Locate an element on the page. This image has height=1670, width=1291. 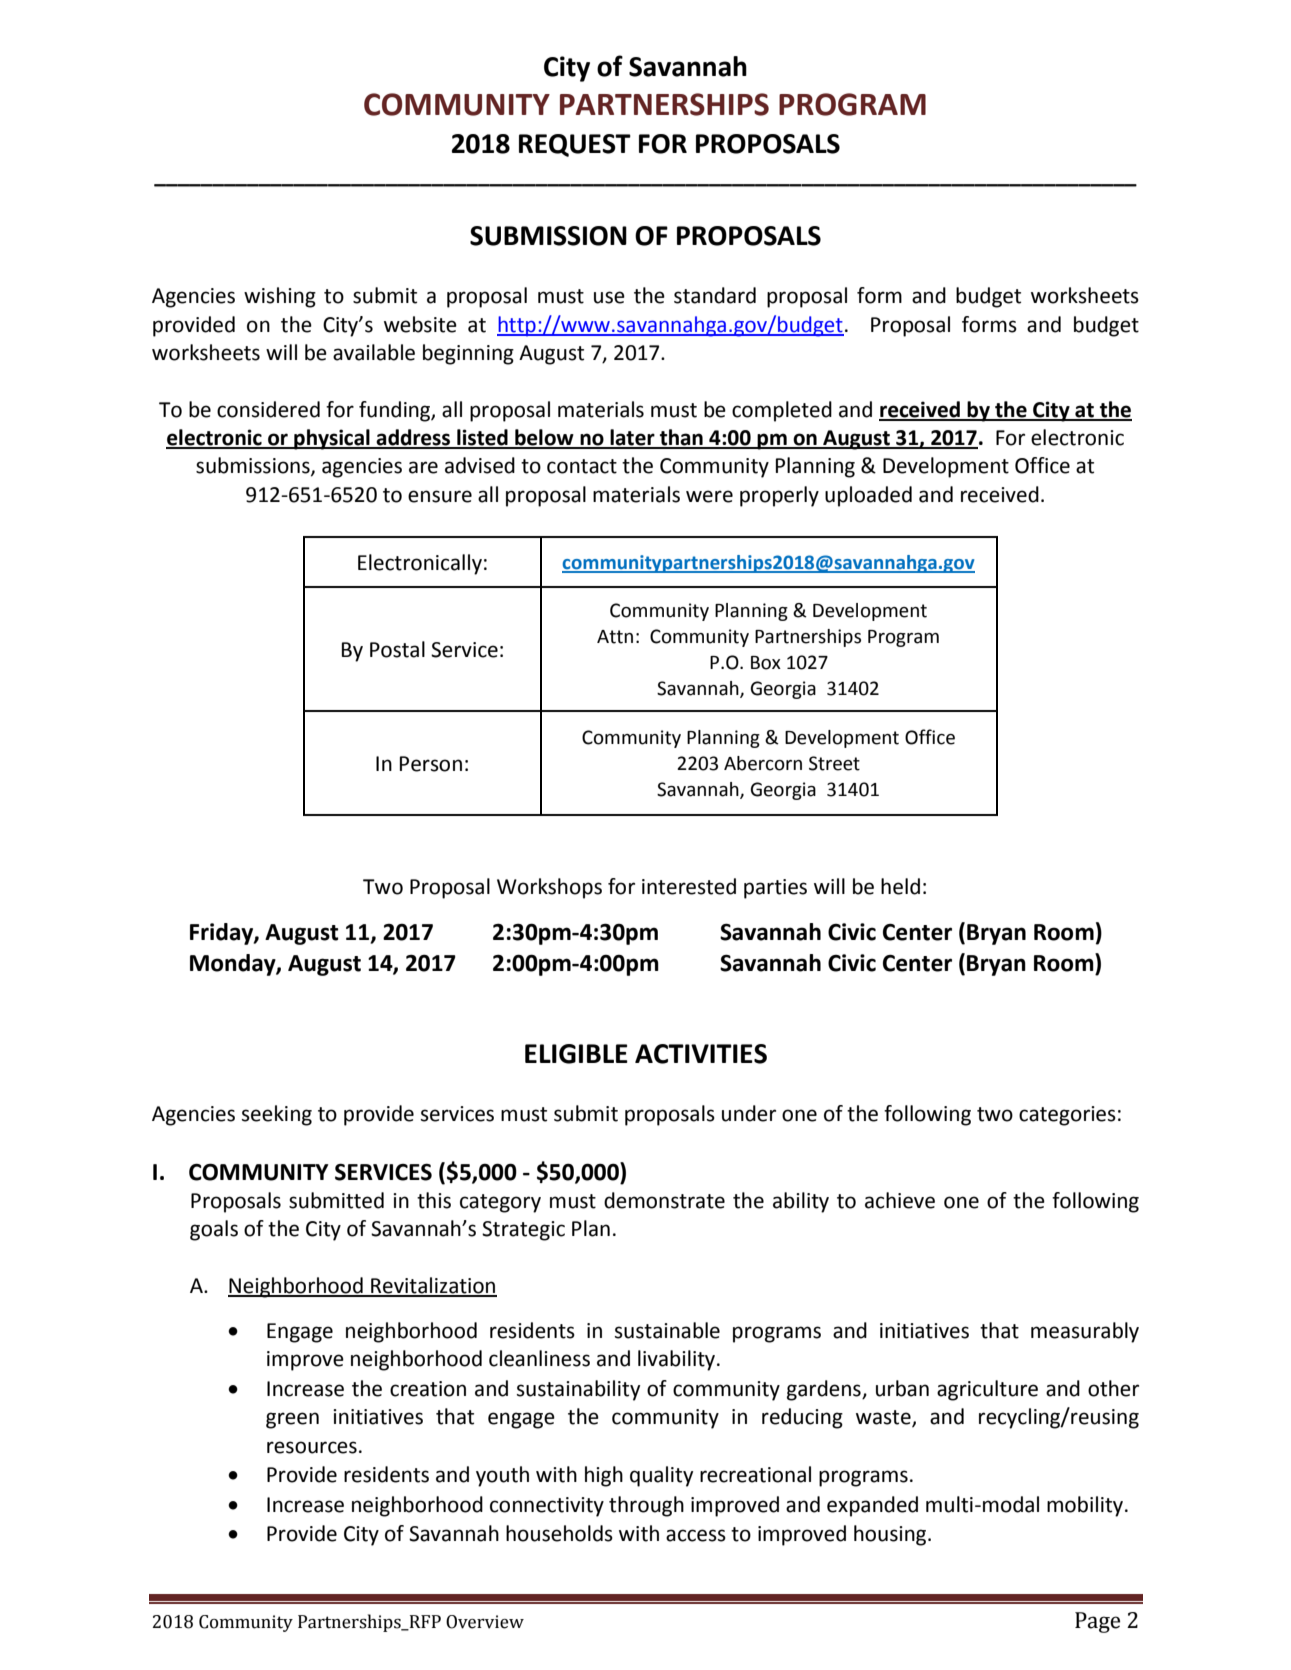
Attn is located at coordinates (615, 637).
